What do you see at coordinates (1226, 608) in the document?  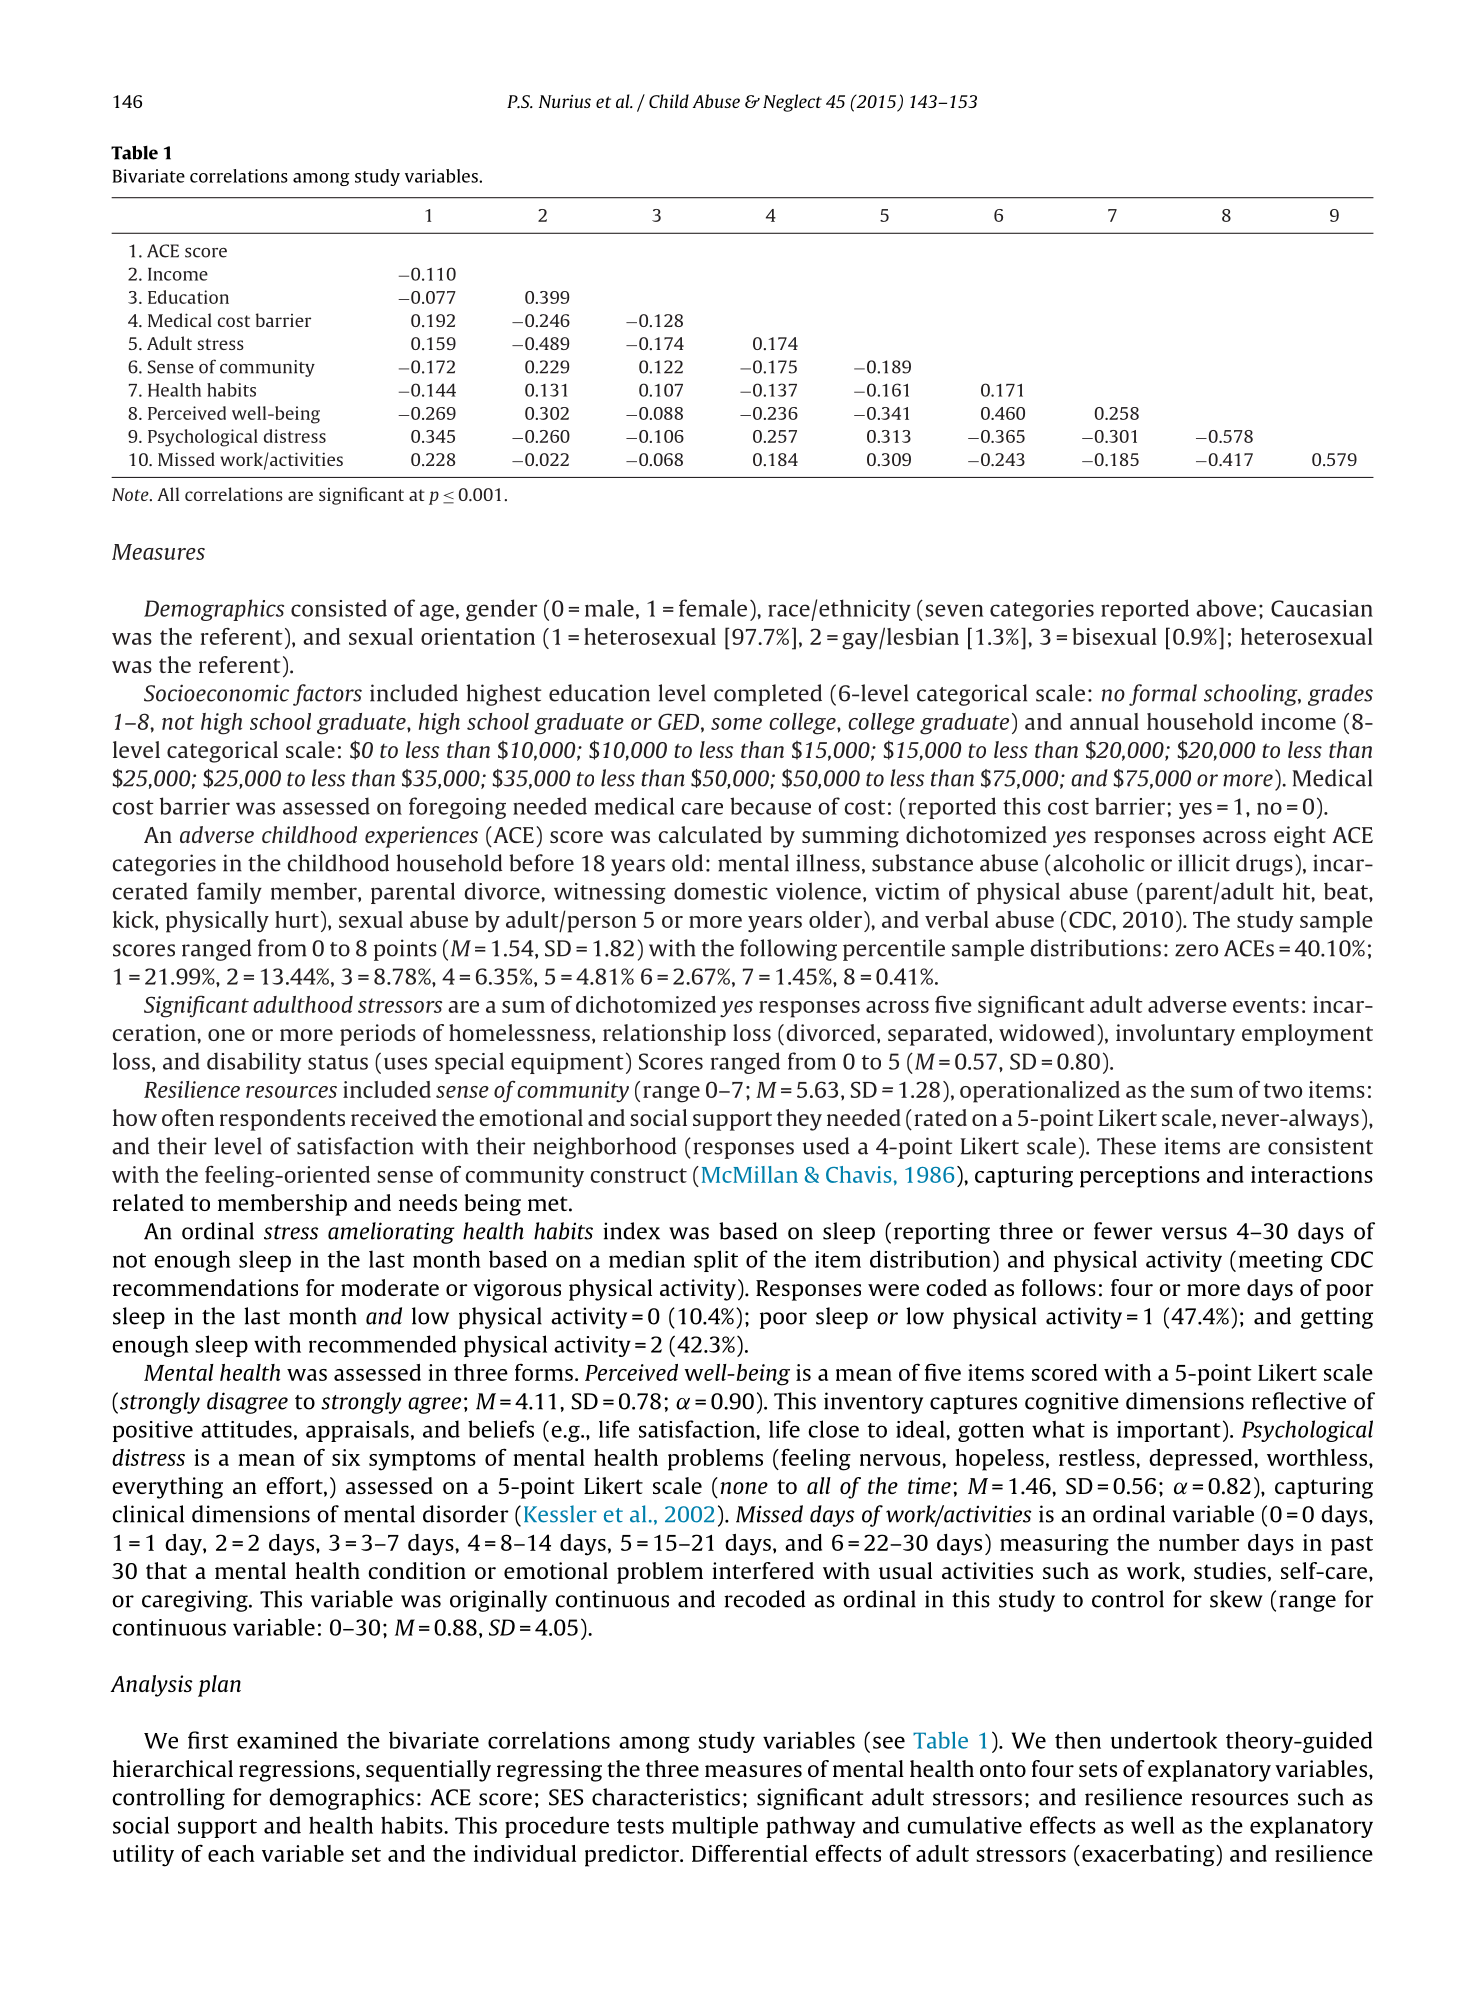 I see `above` at bounding box center [1226, 608].
